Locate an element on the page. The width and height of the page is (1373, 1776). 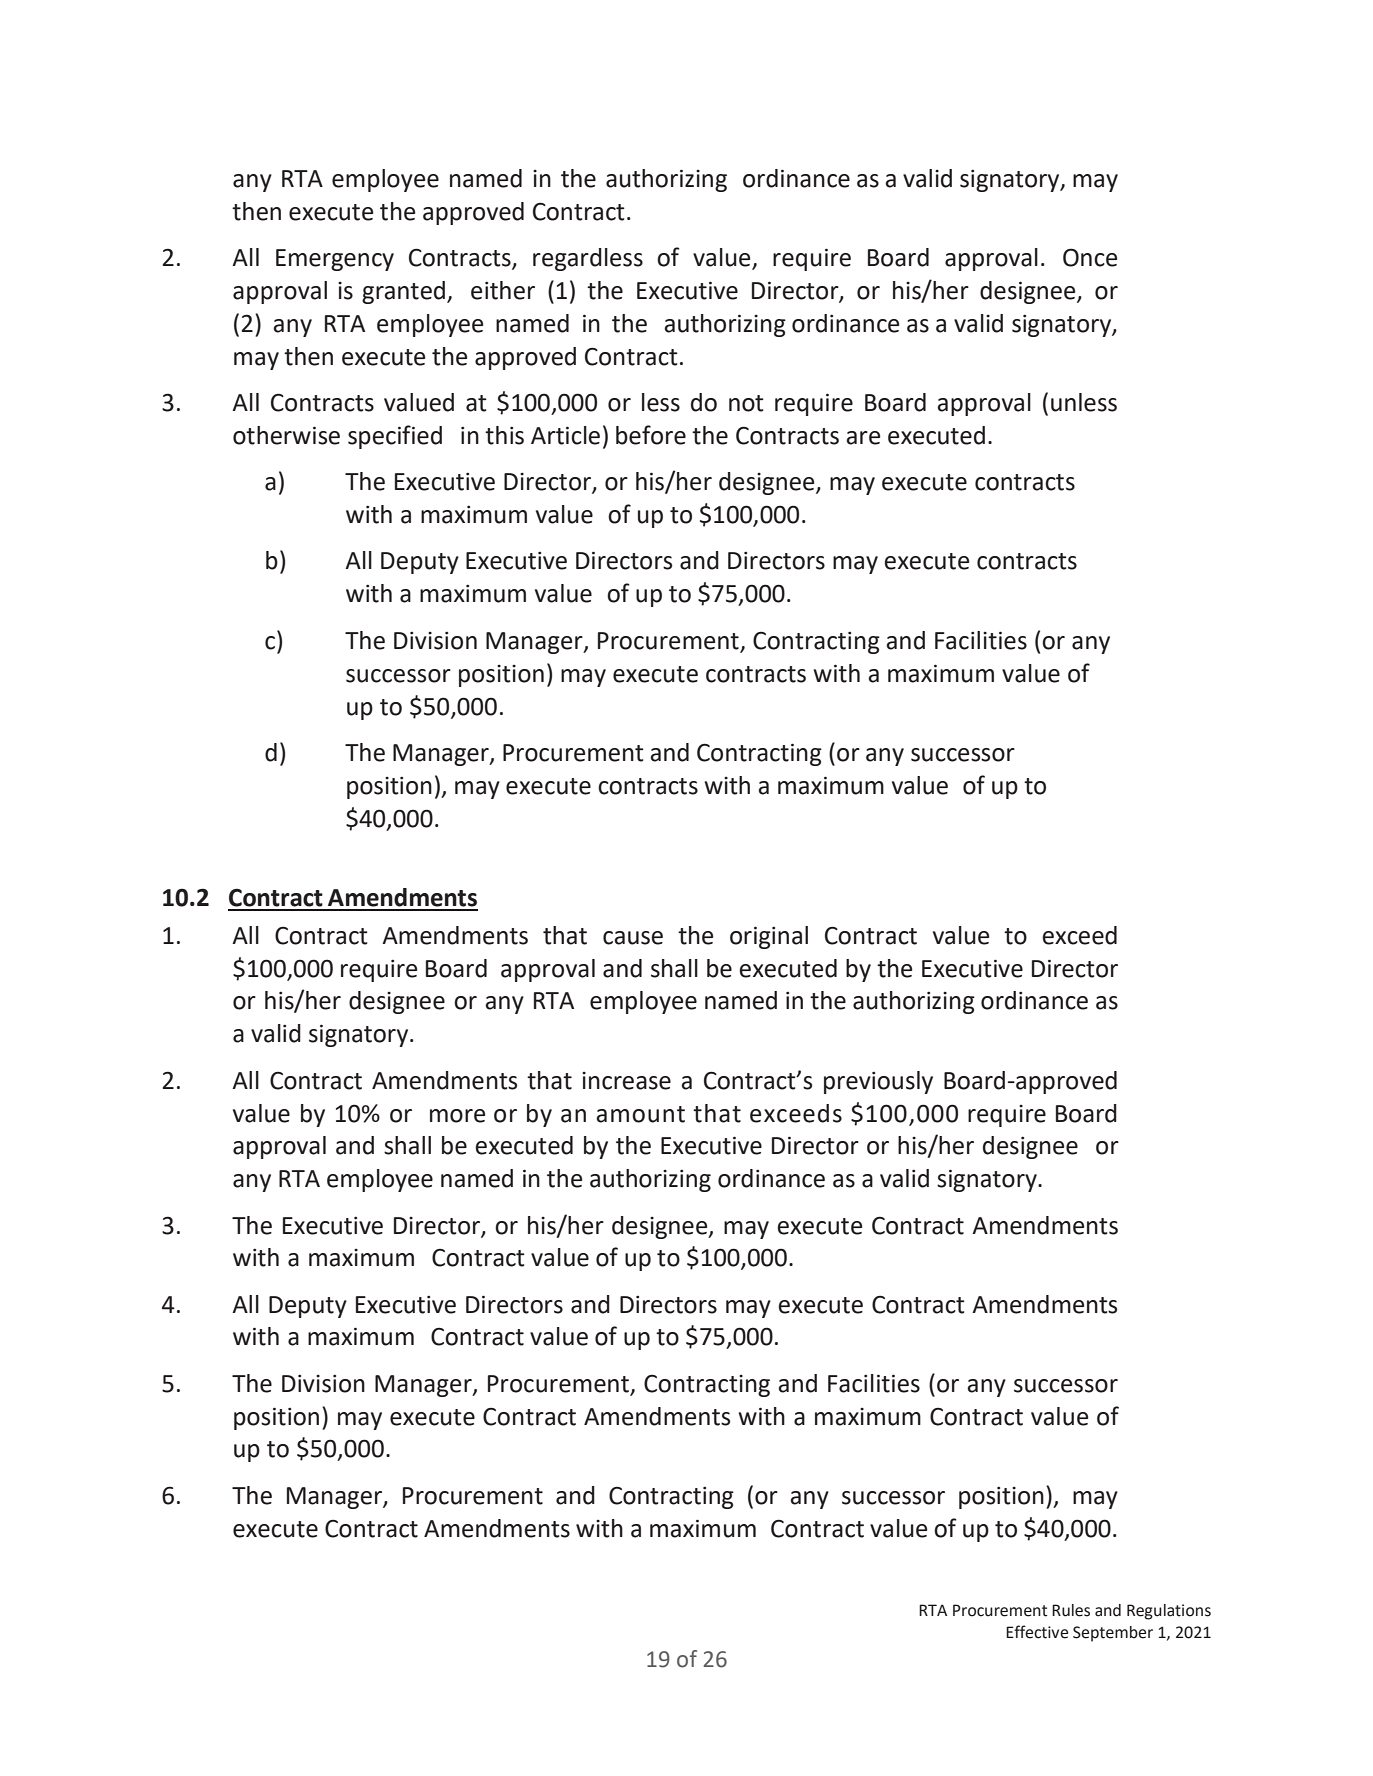
Rules is located at coordinates (1071, 1610).
